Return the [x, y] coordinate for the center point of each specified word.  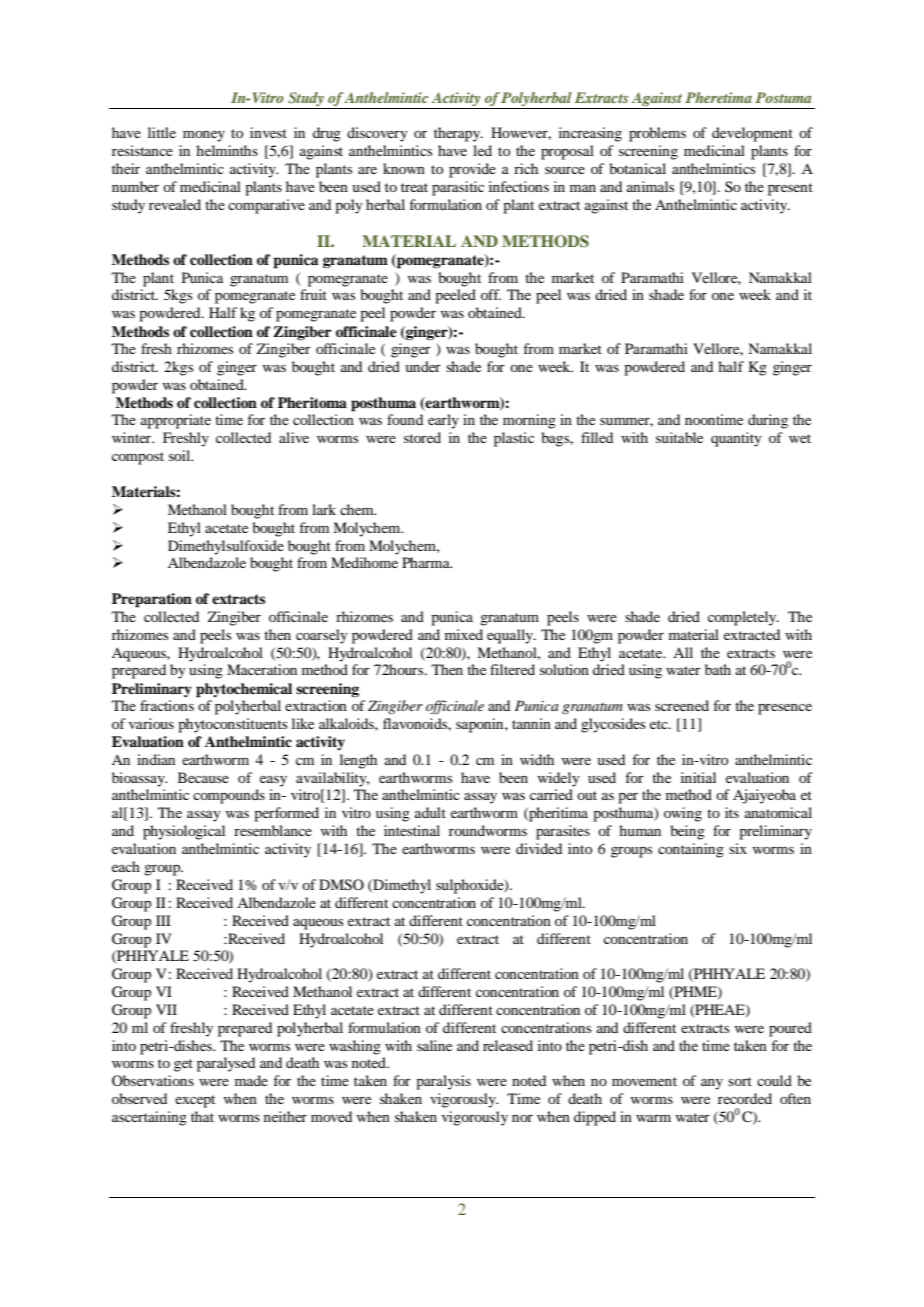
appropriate [176, 421]
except [195, 1101]
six [738, 848]
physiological [184, 832]
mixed [464, 634]
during [768, 421]
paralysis [443, 1082]
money [204, 136]
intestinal [412, 830]
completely [743, 618]
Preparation [152, 600]
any [712, 1084]
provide [472, 170]
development [752, 134]
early [443, 421]
